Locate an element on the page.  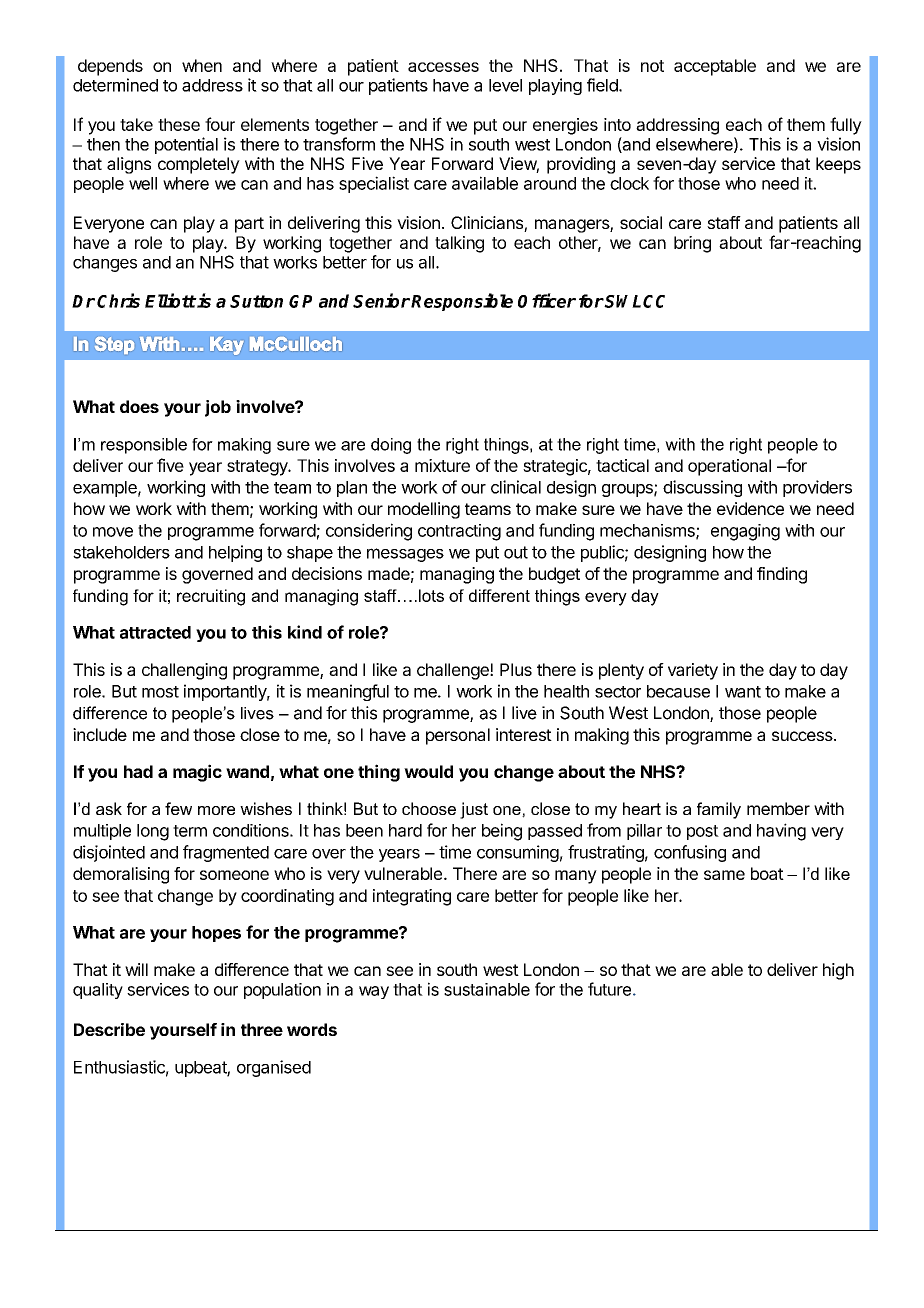
finding is located at coordinates (782, 575).
